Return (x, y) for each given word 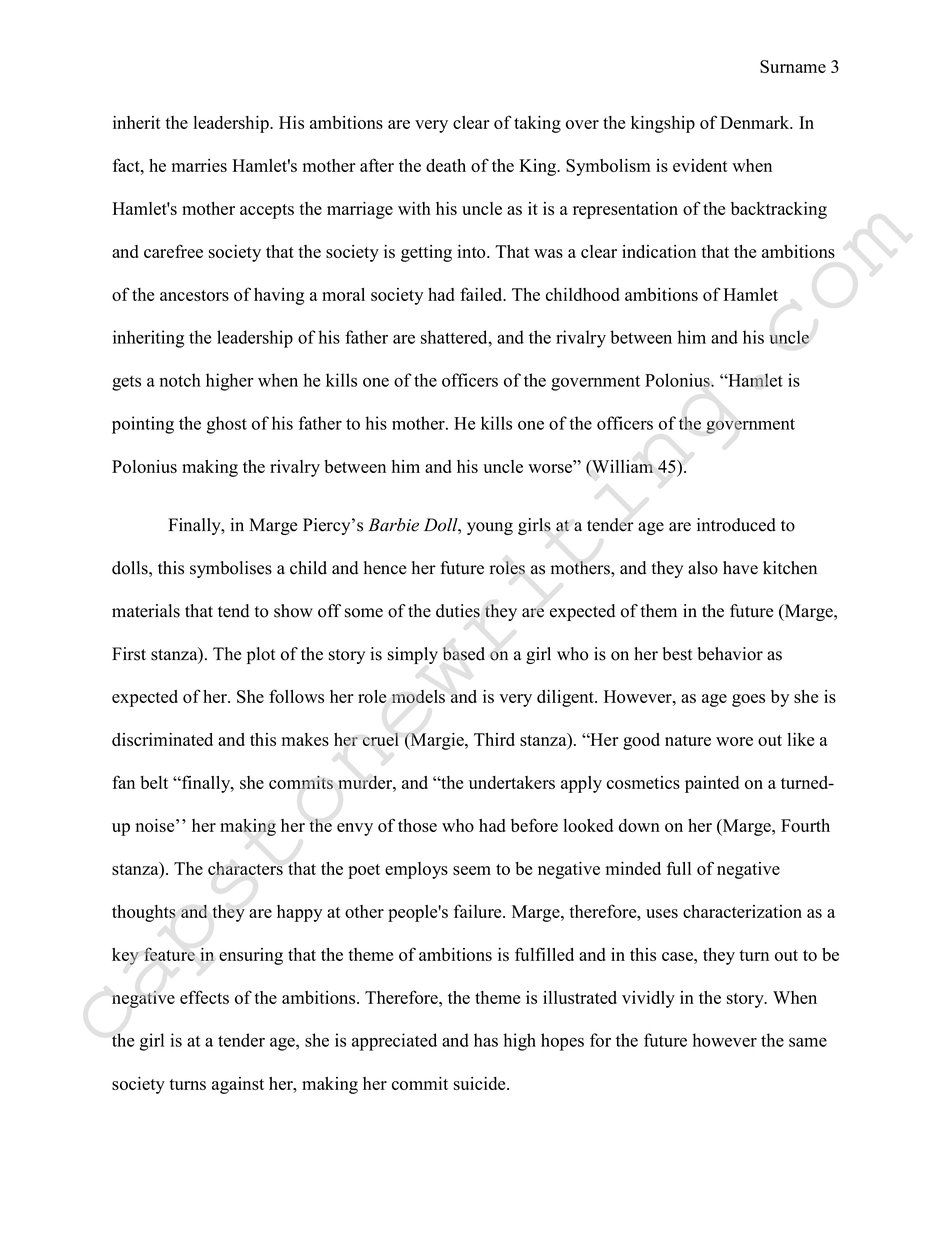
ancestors (194, 295)
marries (199, 165)
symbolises (231, 569)
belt (154, 782)
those (417, 825)
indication (659, 251)
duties (458, 611)
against (238, 1085)
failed (482, 294)
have (740, 568)
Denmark (756, 122)
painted (712, 784)
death (446, 165)
